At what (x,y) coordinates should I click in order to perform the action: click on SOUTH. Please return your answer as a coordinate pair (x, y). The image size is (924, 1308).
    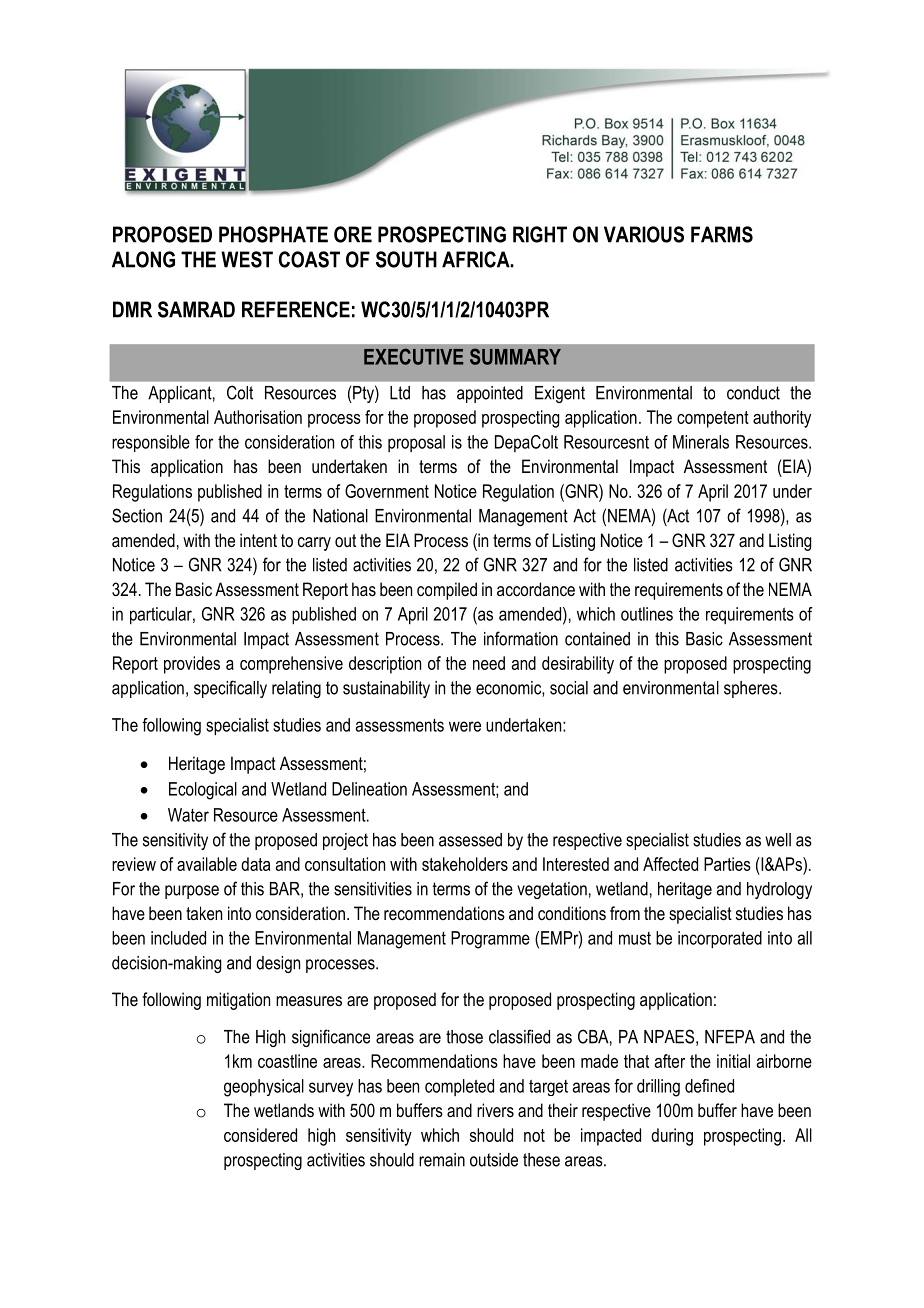
    Looking at the image, I should click on (406, 259).
